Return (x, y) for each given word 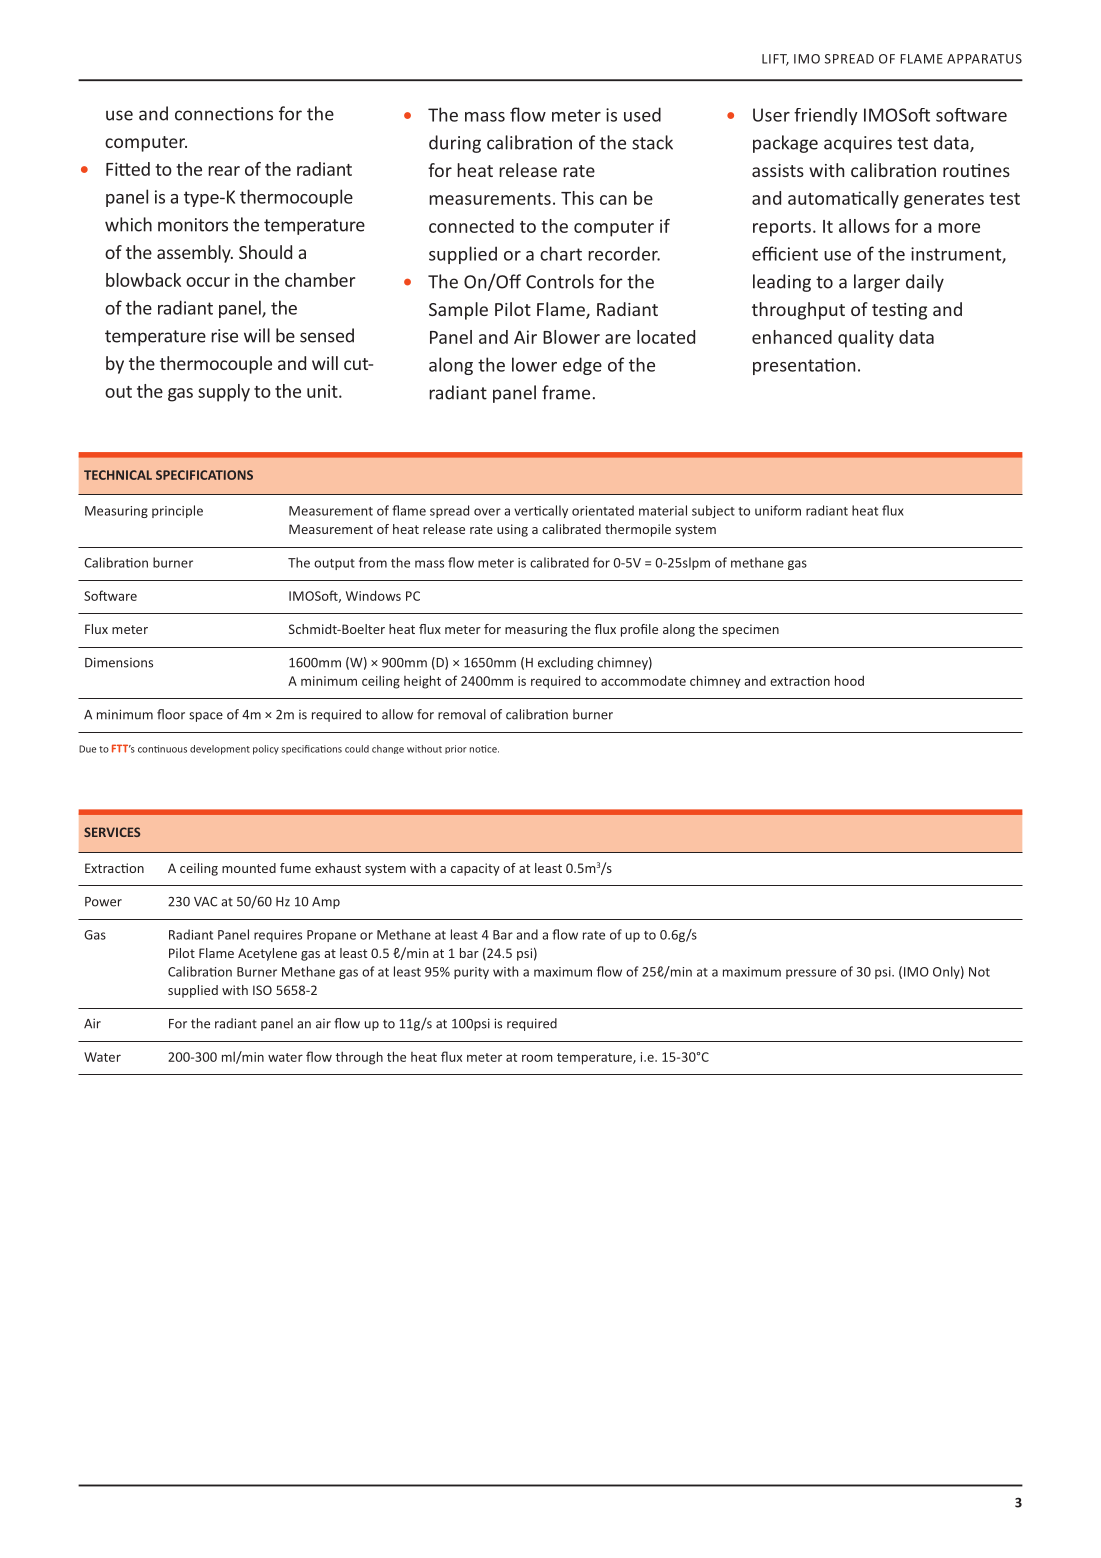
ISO (262, 990)
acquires (858, 144)
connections (224, 114)
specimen (750, 630)
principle (177, 511)
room (537, 1058)
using (512, 530)
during (455, 144)
